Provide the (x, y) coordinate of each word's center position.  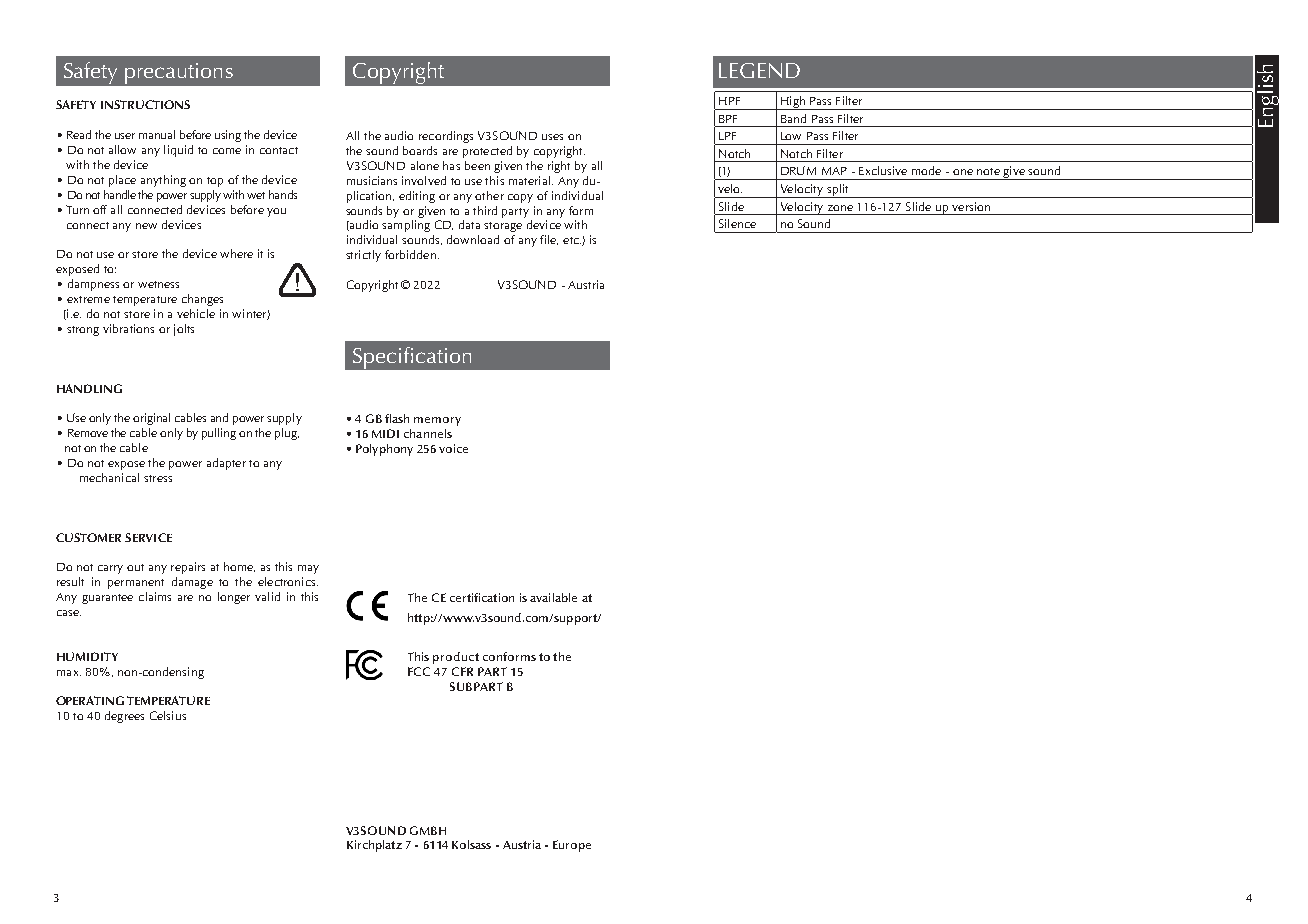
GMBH (428, 830)
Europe (572, 846)
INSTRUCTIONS (145, 104)
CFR (462, 671)
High (792, 103)
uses (552, 137)
